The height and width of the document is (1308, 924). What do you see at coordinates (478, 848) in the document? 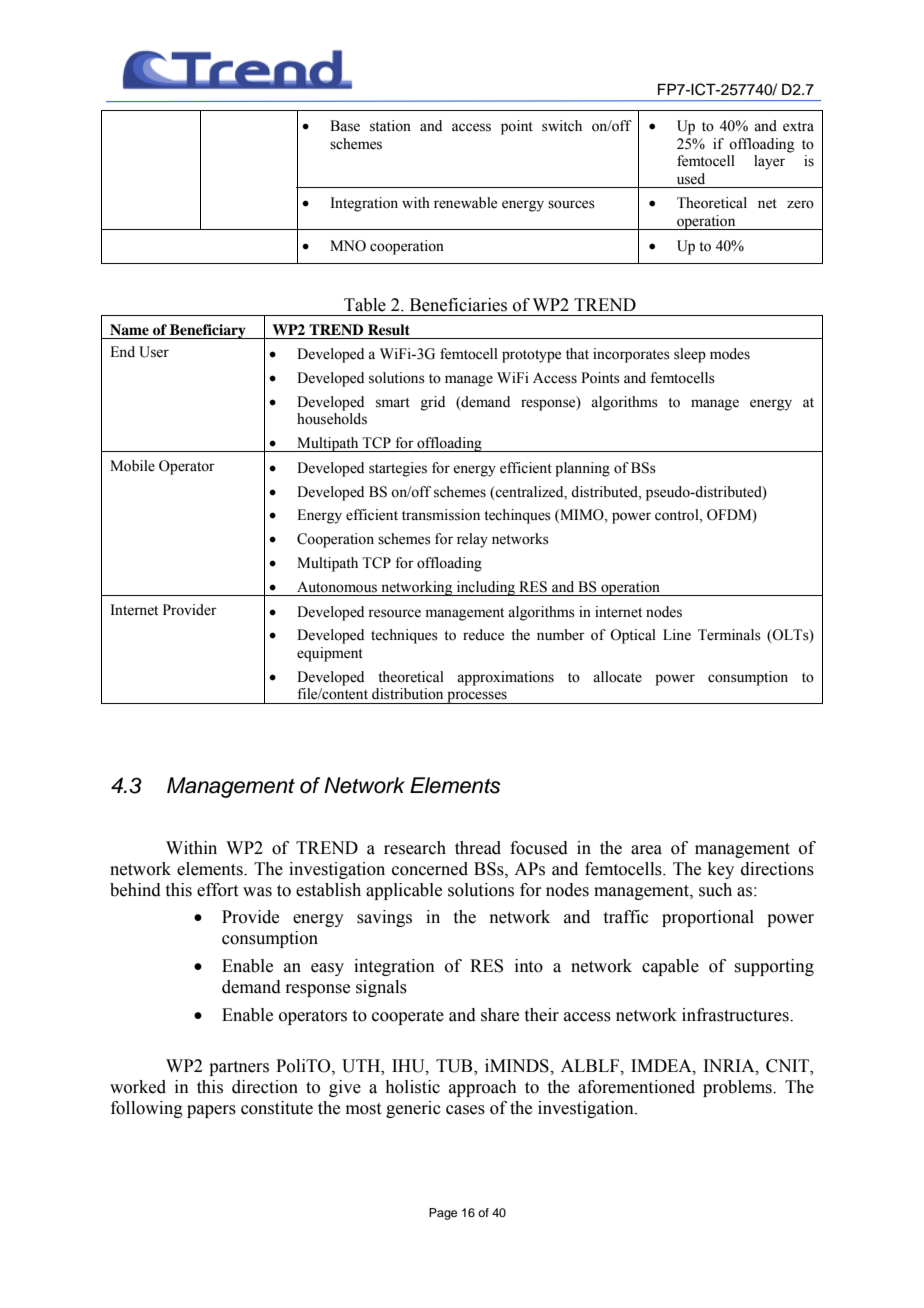
I see `thread` at bounding box center [478, 848].
